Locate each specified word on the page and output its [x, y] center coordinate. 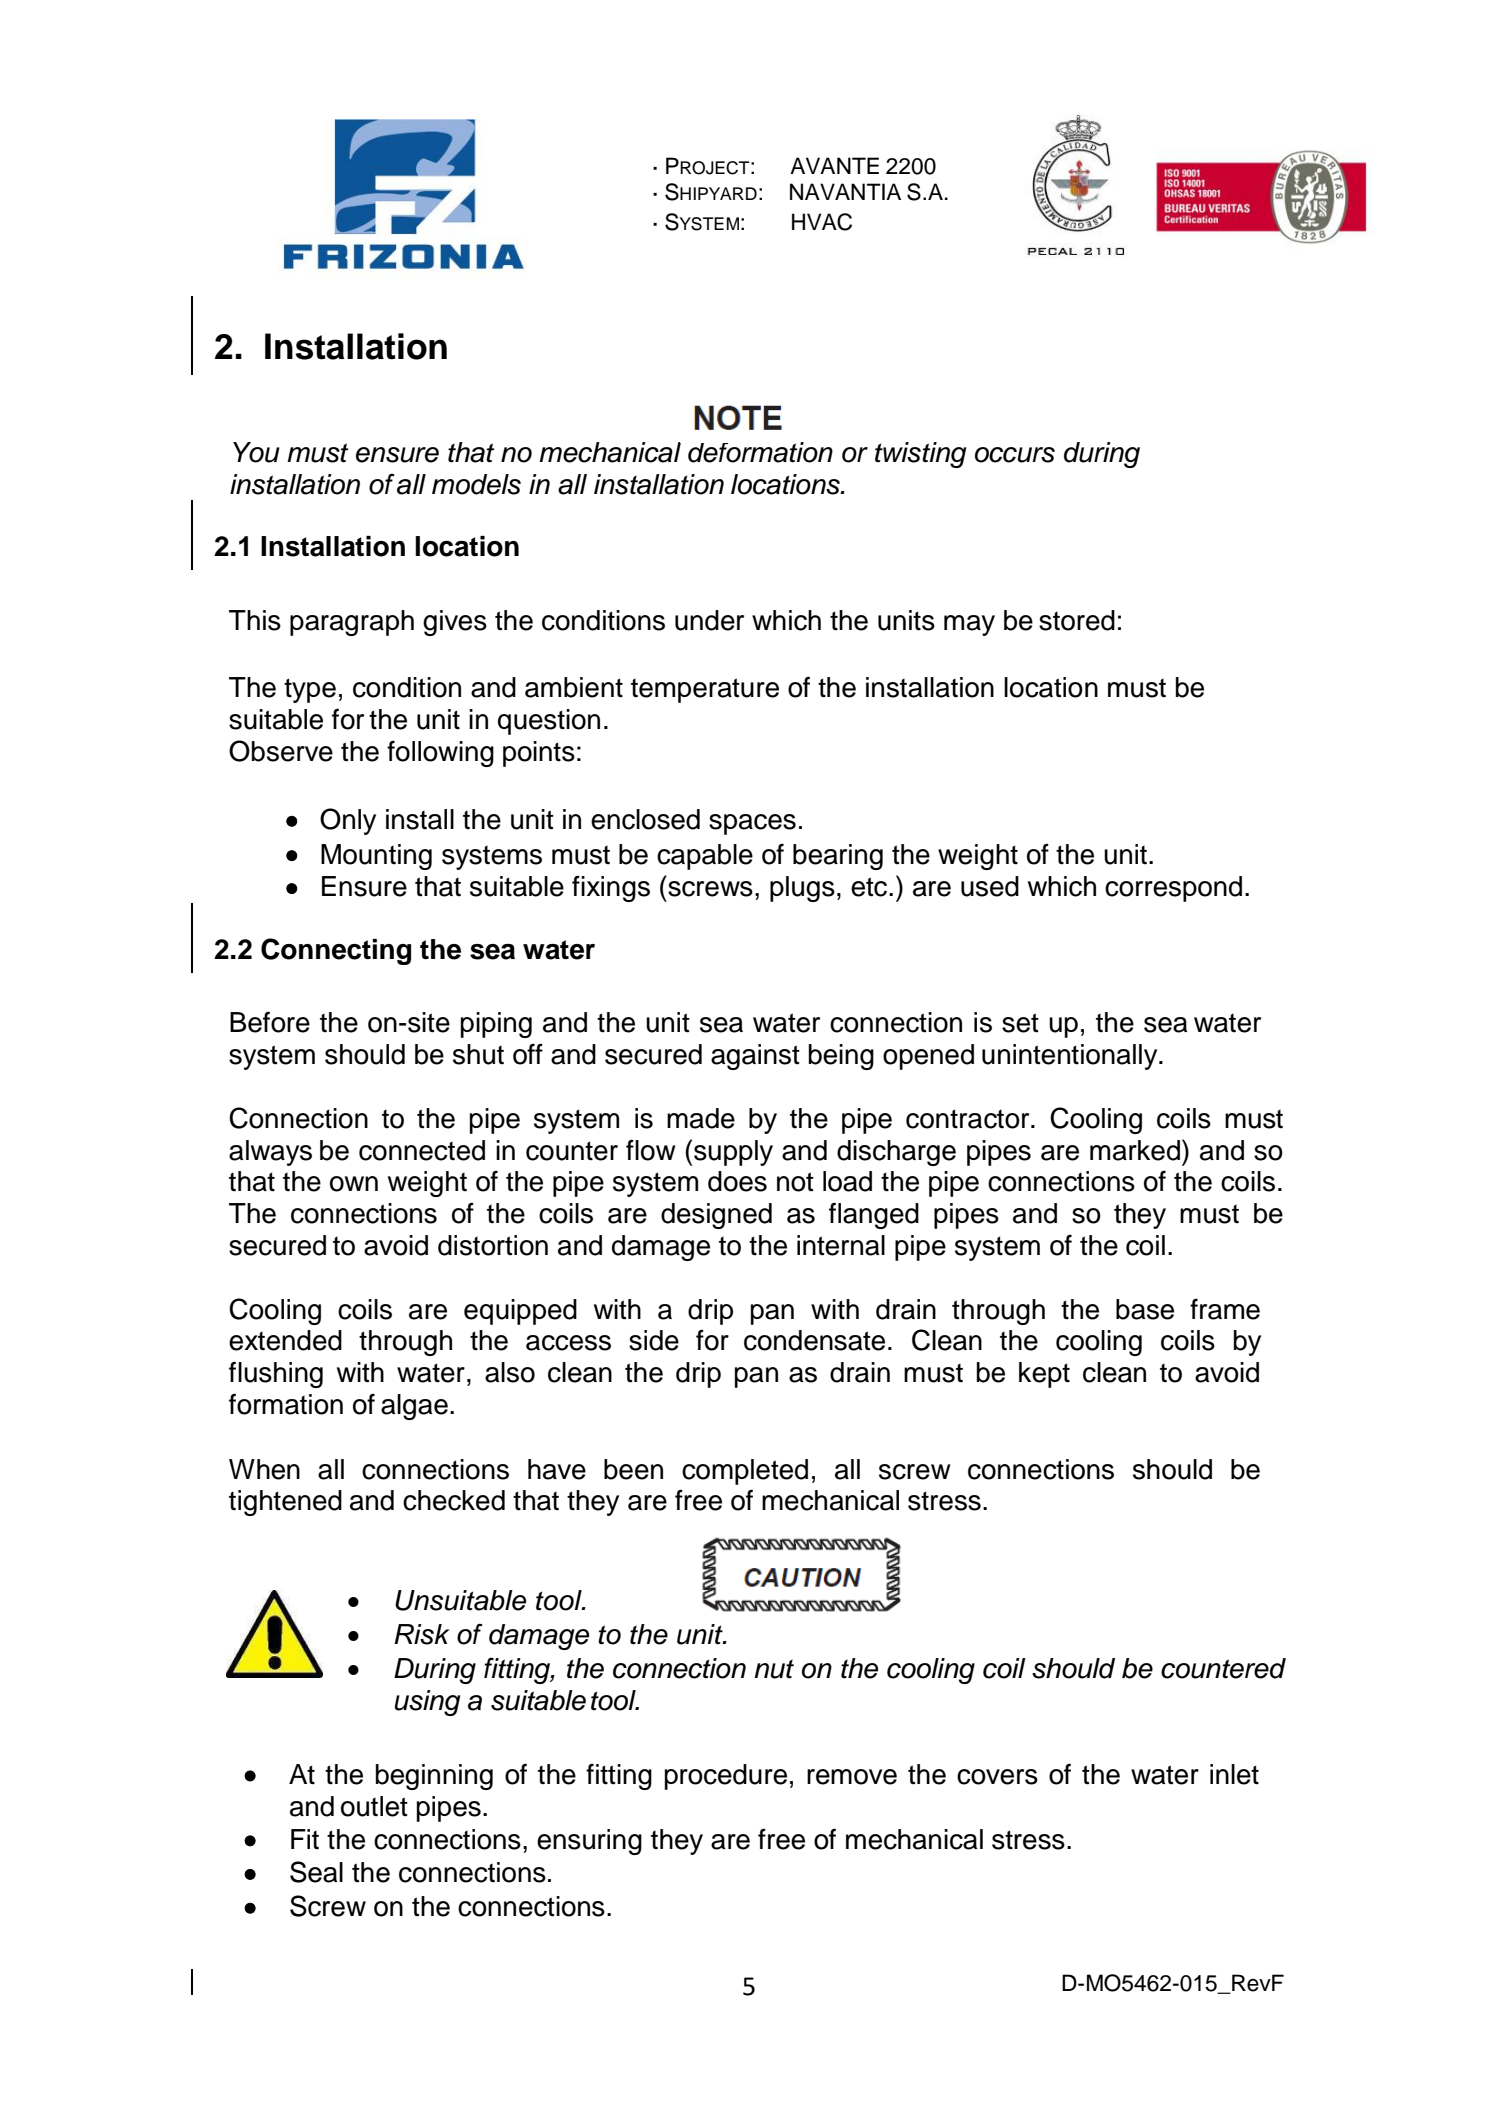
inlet [1234, 1774]
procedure [726, 1777]
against [755, 1057]
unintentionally [1071, 1057]
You [256, 452]
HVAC [822, 222]
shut [478, 1054]
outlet [374, 1806]
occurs [1015, 455]
